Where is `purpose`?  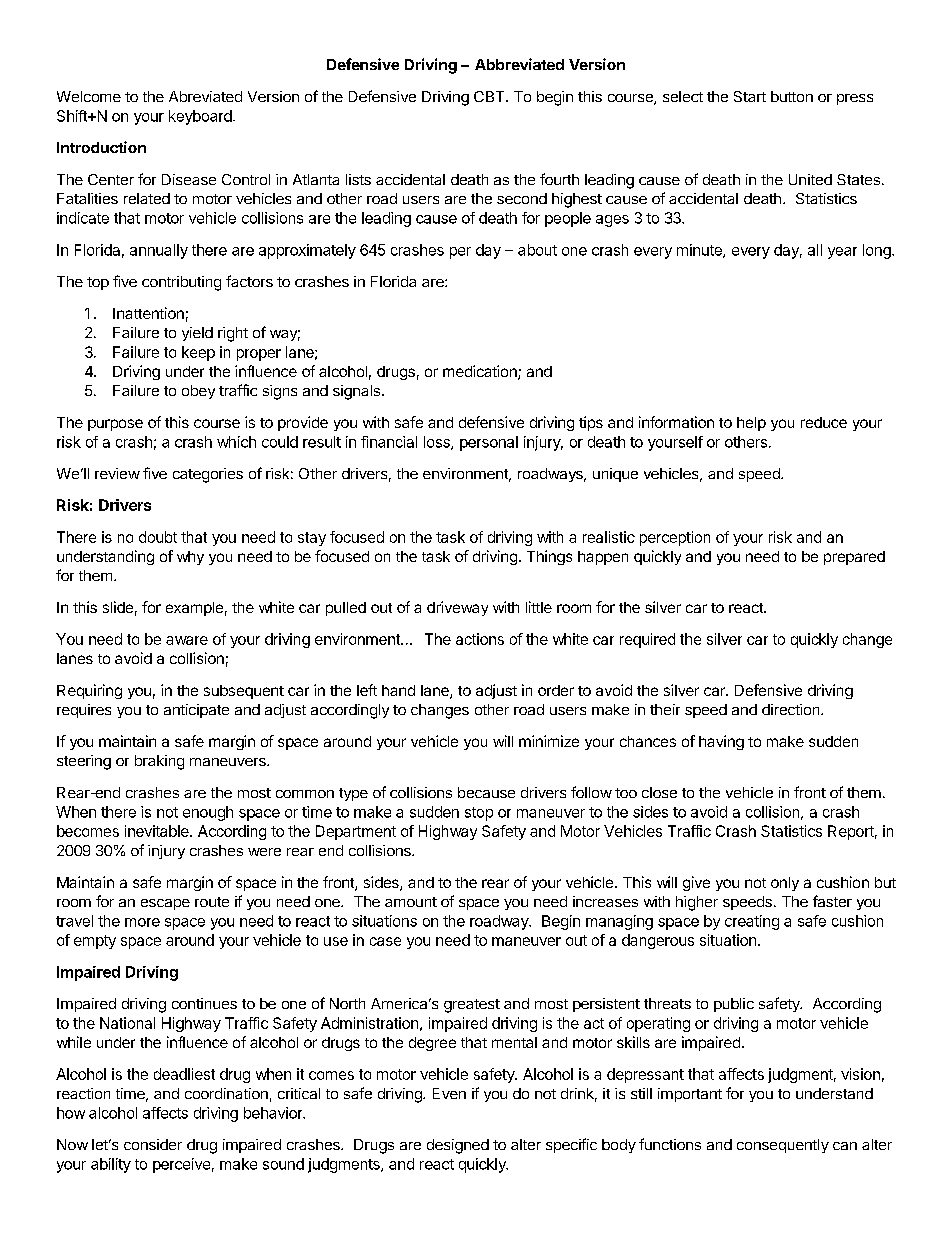
purpose is located at coordinates (115, 425).
